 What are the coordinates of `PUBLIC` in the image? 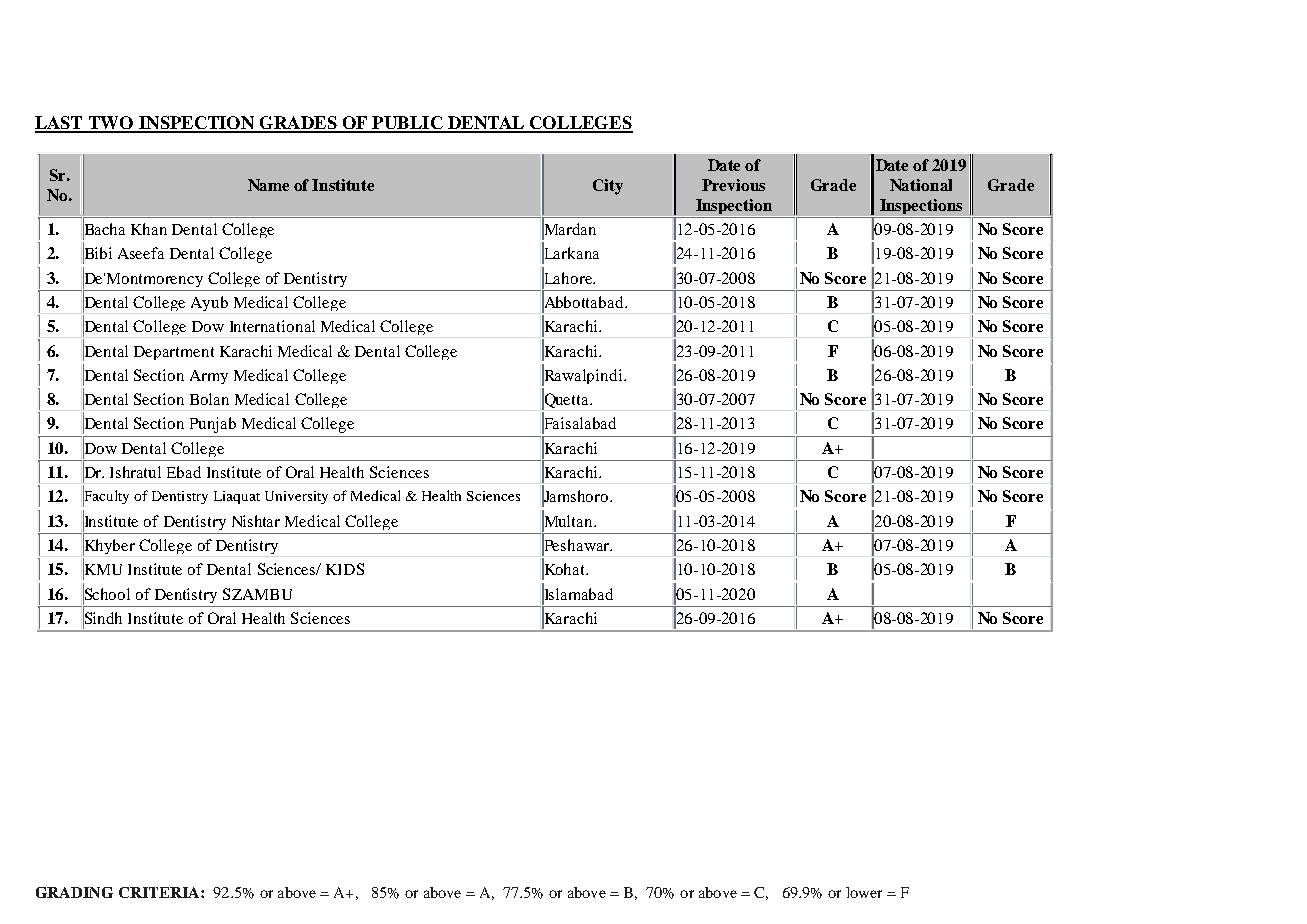 It's located at (407, 124).
